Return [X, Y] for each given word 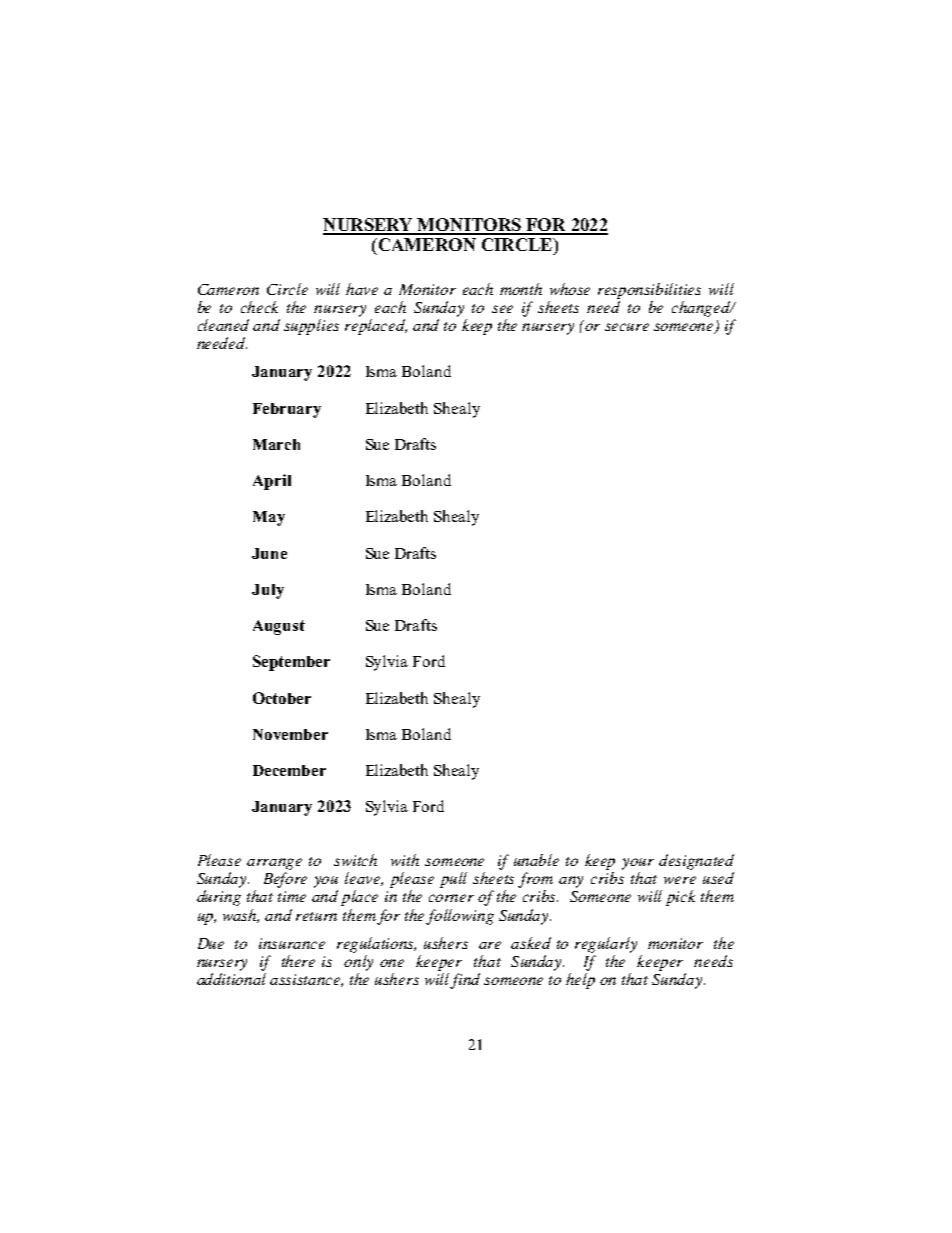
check [259, 307]
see [502, 309]
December [289, 770]
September [291, 663]
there [298, 961]
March [276, 444]
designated [696, 862]
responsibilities [649, 291]
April [272, 482]
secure [627, 327]
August [279, 627]
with [405, 860]
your [638, 864]
